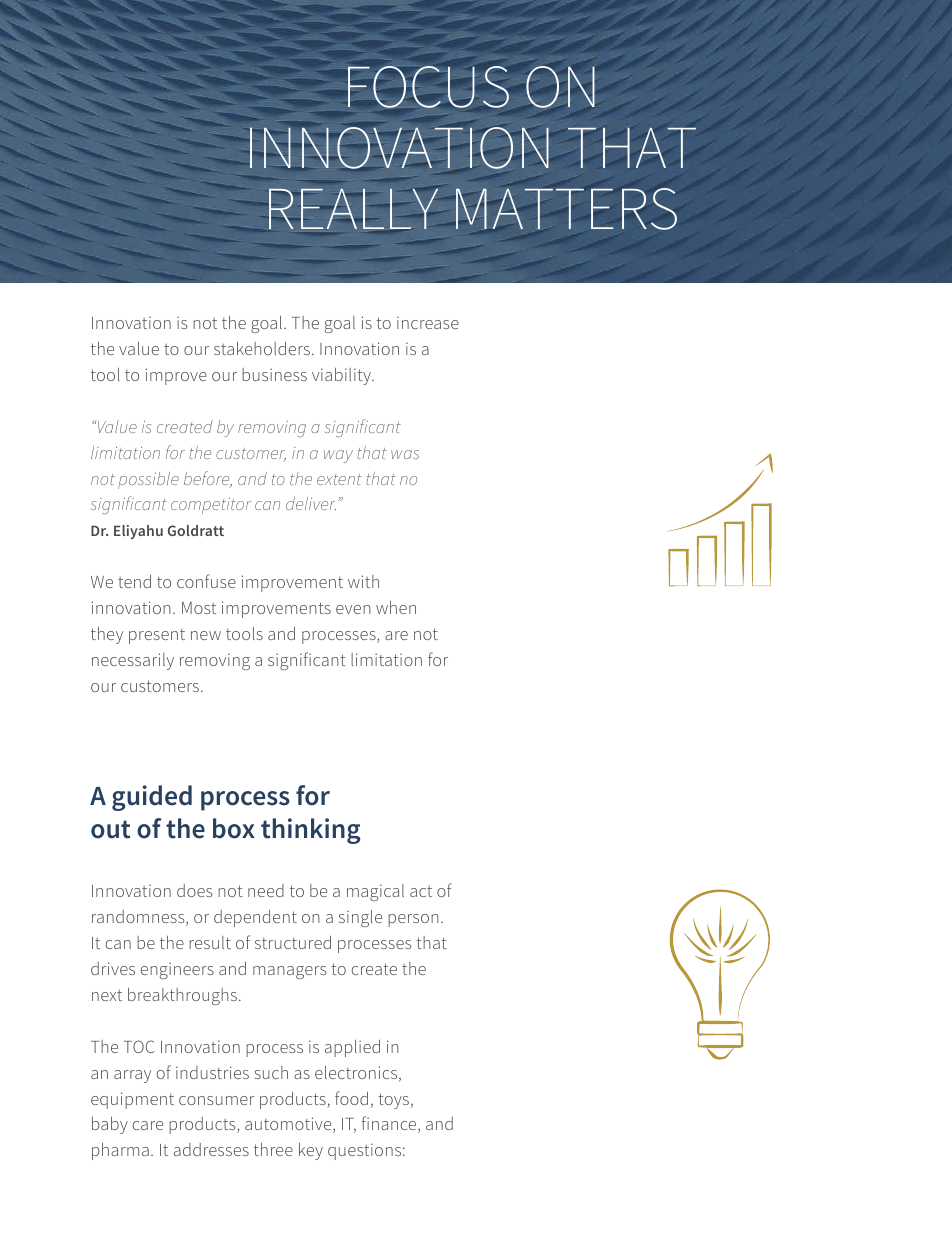 The image size is (952, 1233). I want to click on thinking, so click(310, 831).
